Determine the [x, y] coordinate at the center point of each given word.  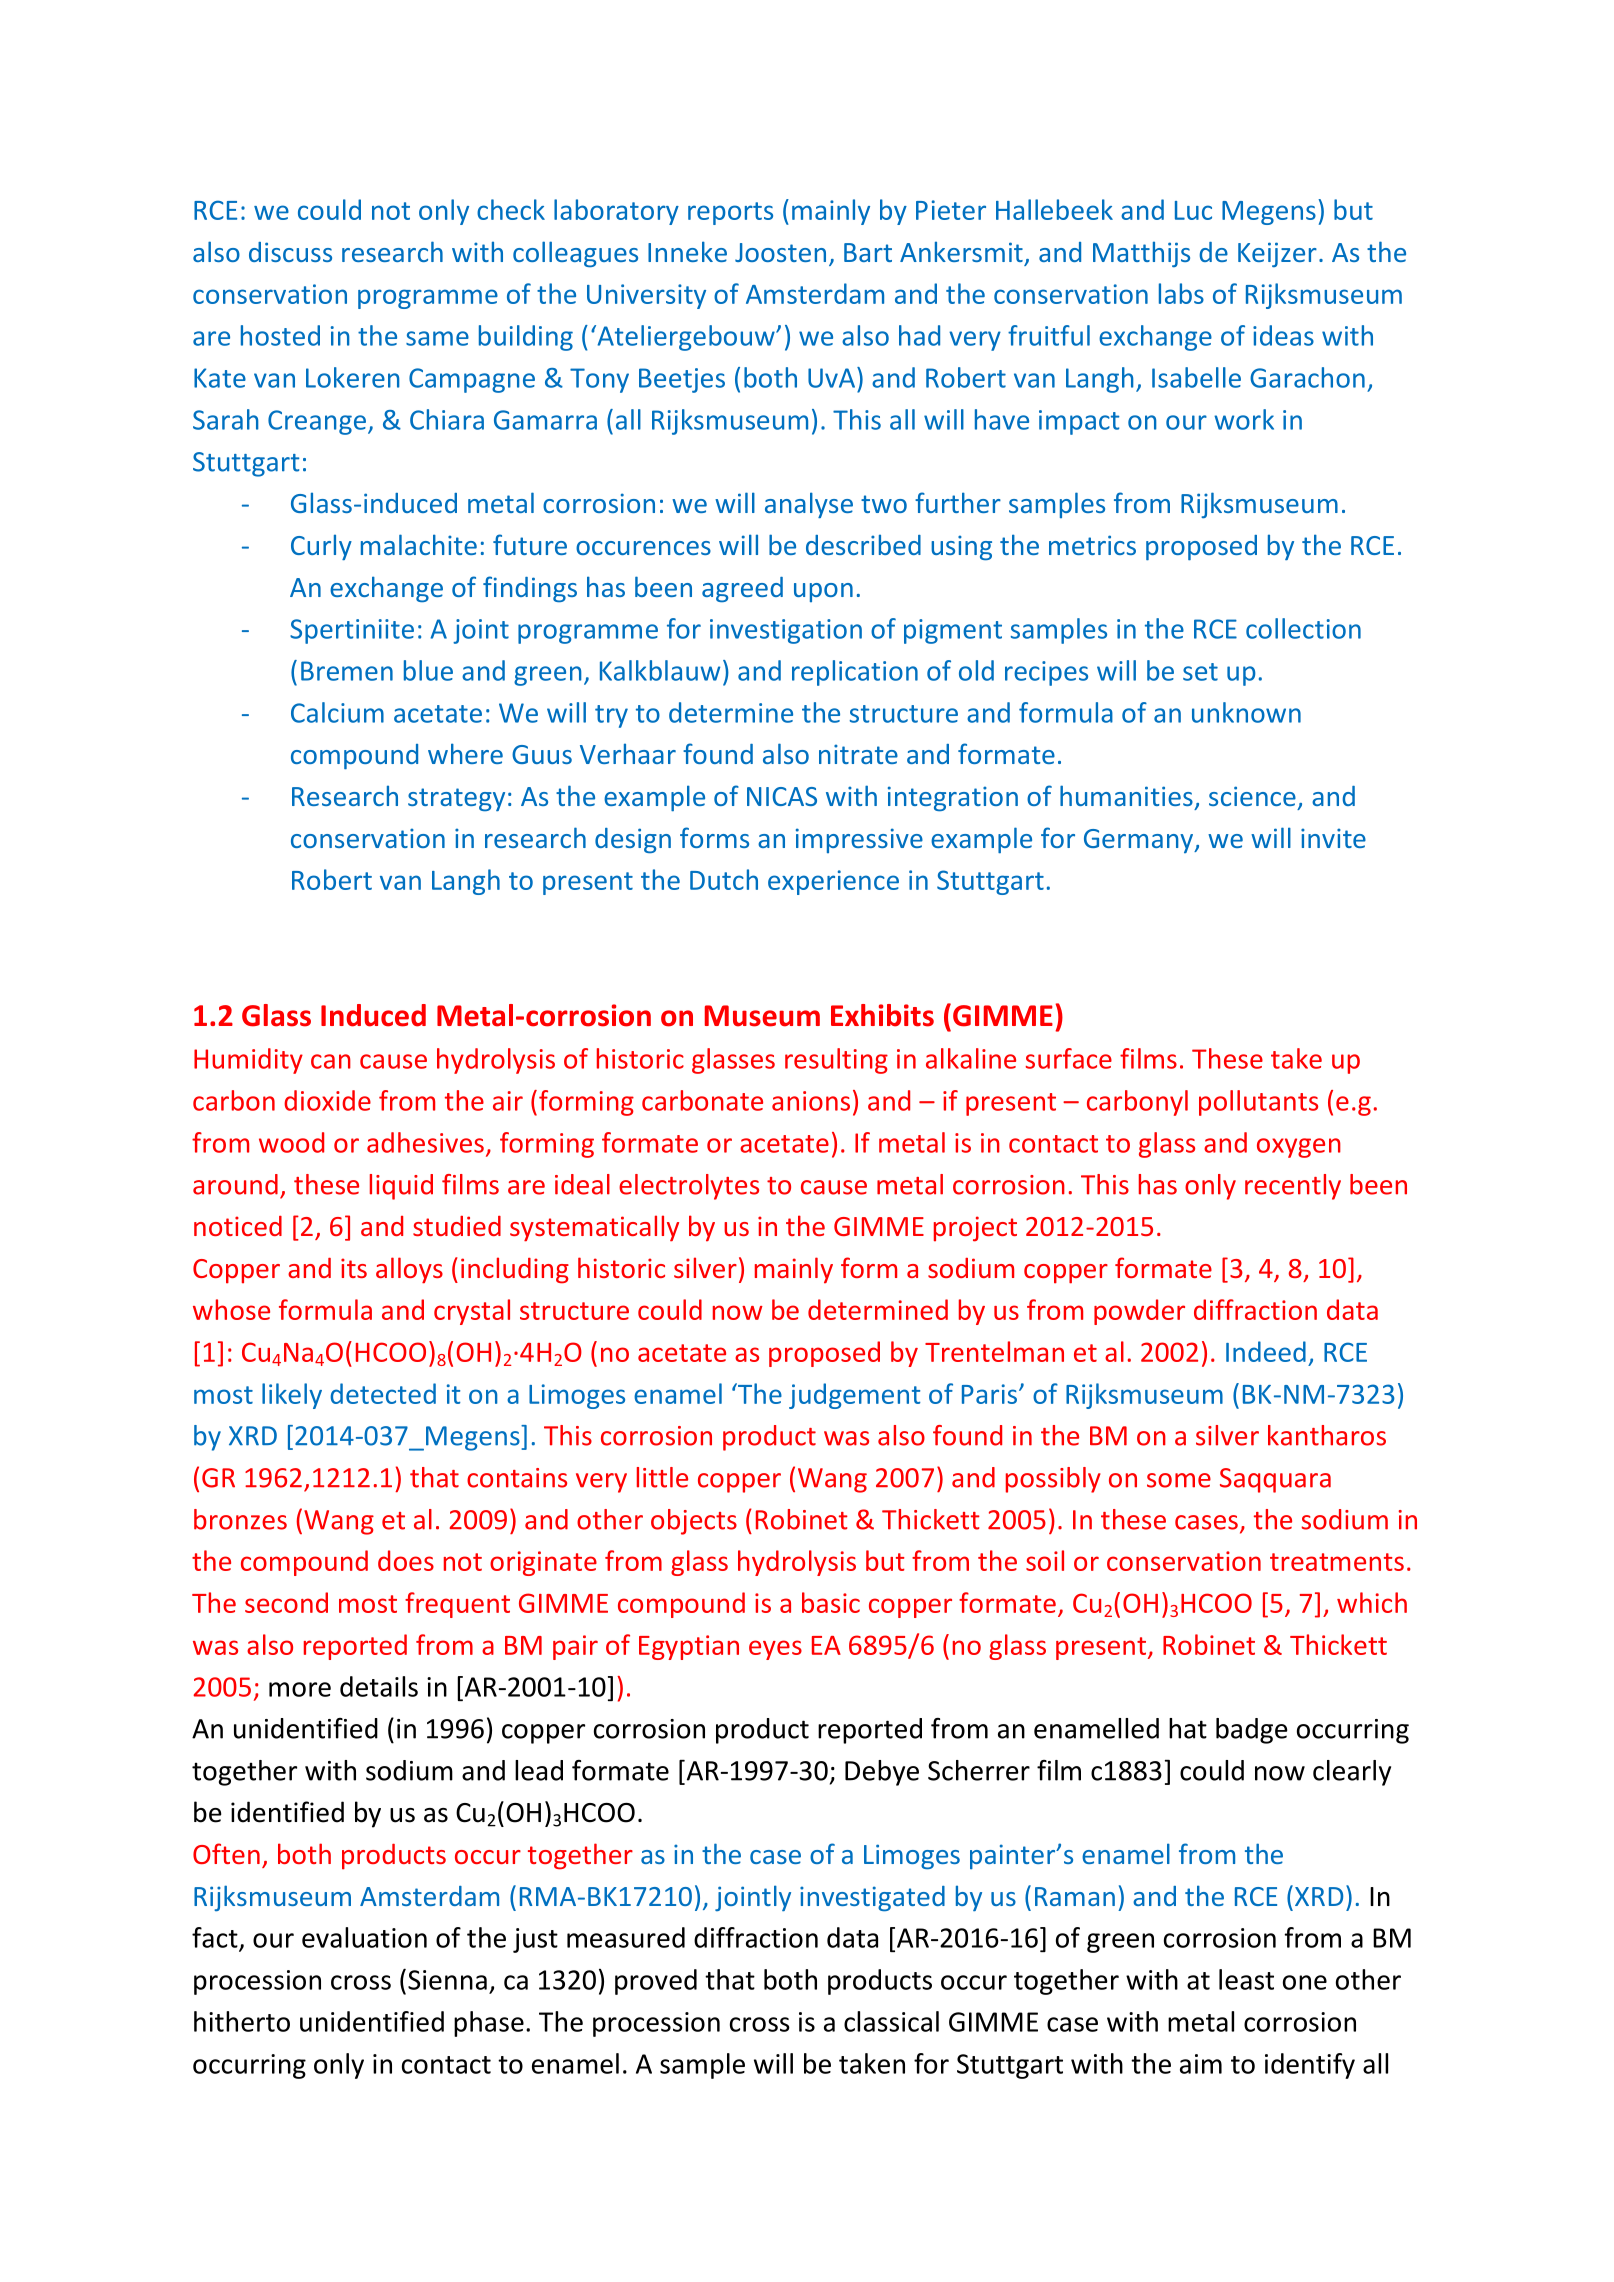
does [406, 1560]
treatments [1337, 1562]
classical [891, 2021]
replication [855, 673]
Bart [868, 252]
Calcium [337, 712]
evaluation [364, 1937]
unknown [1246, 712]
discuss [290, 252]
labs [1181, 293]
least [1246, 1979]
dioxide [327, 1100]
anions [811, 1101]
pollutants [1258, 1103]
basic [831, 1602]
